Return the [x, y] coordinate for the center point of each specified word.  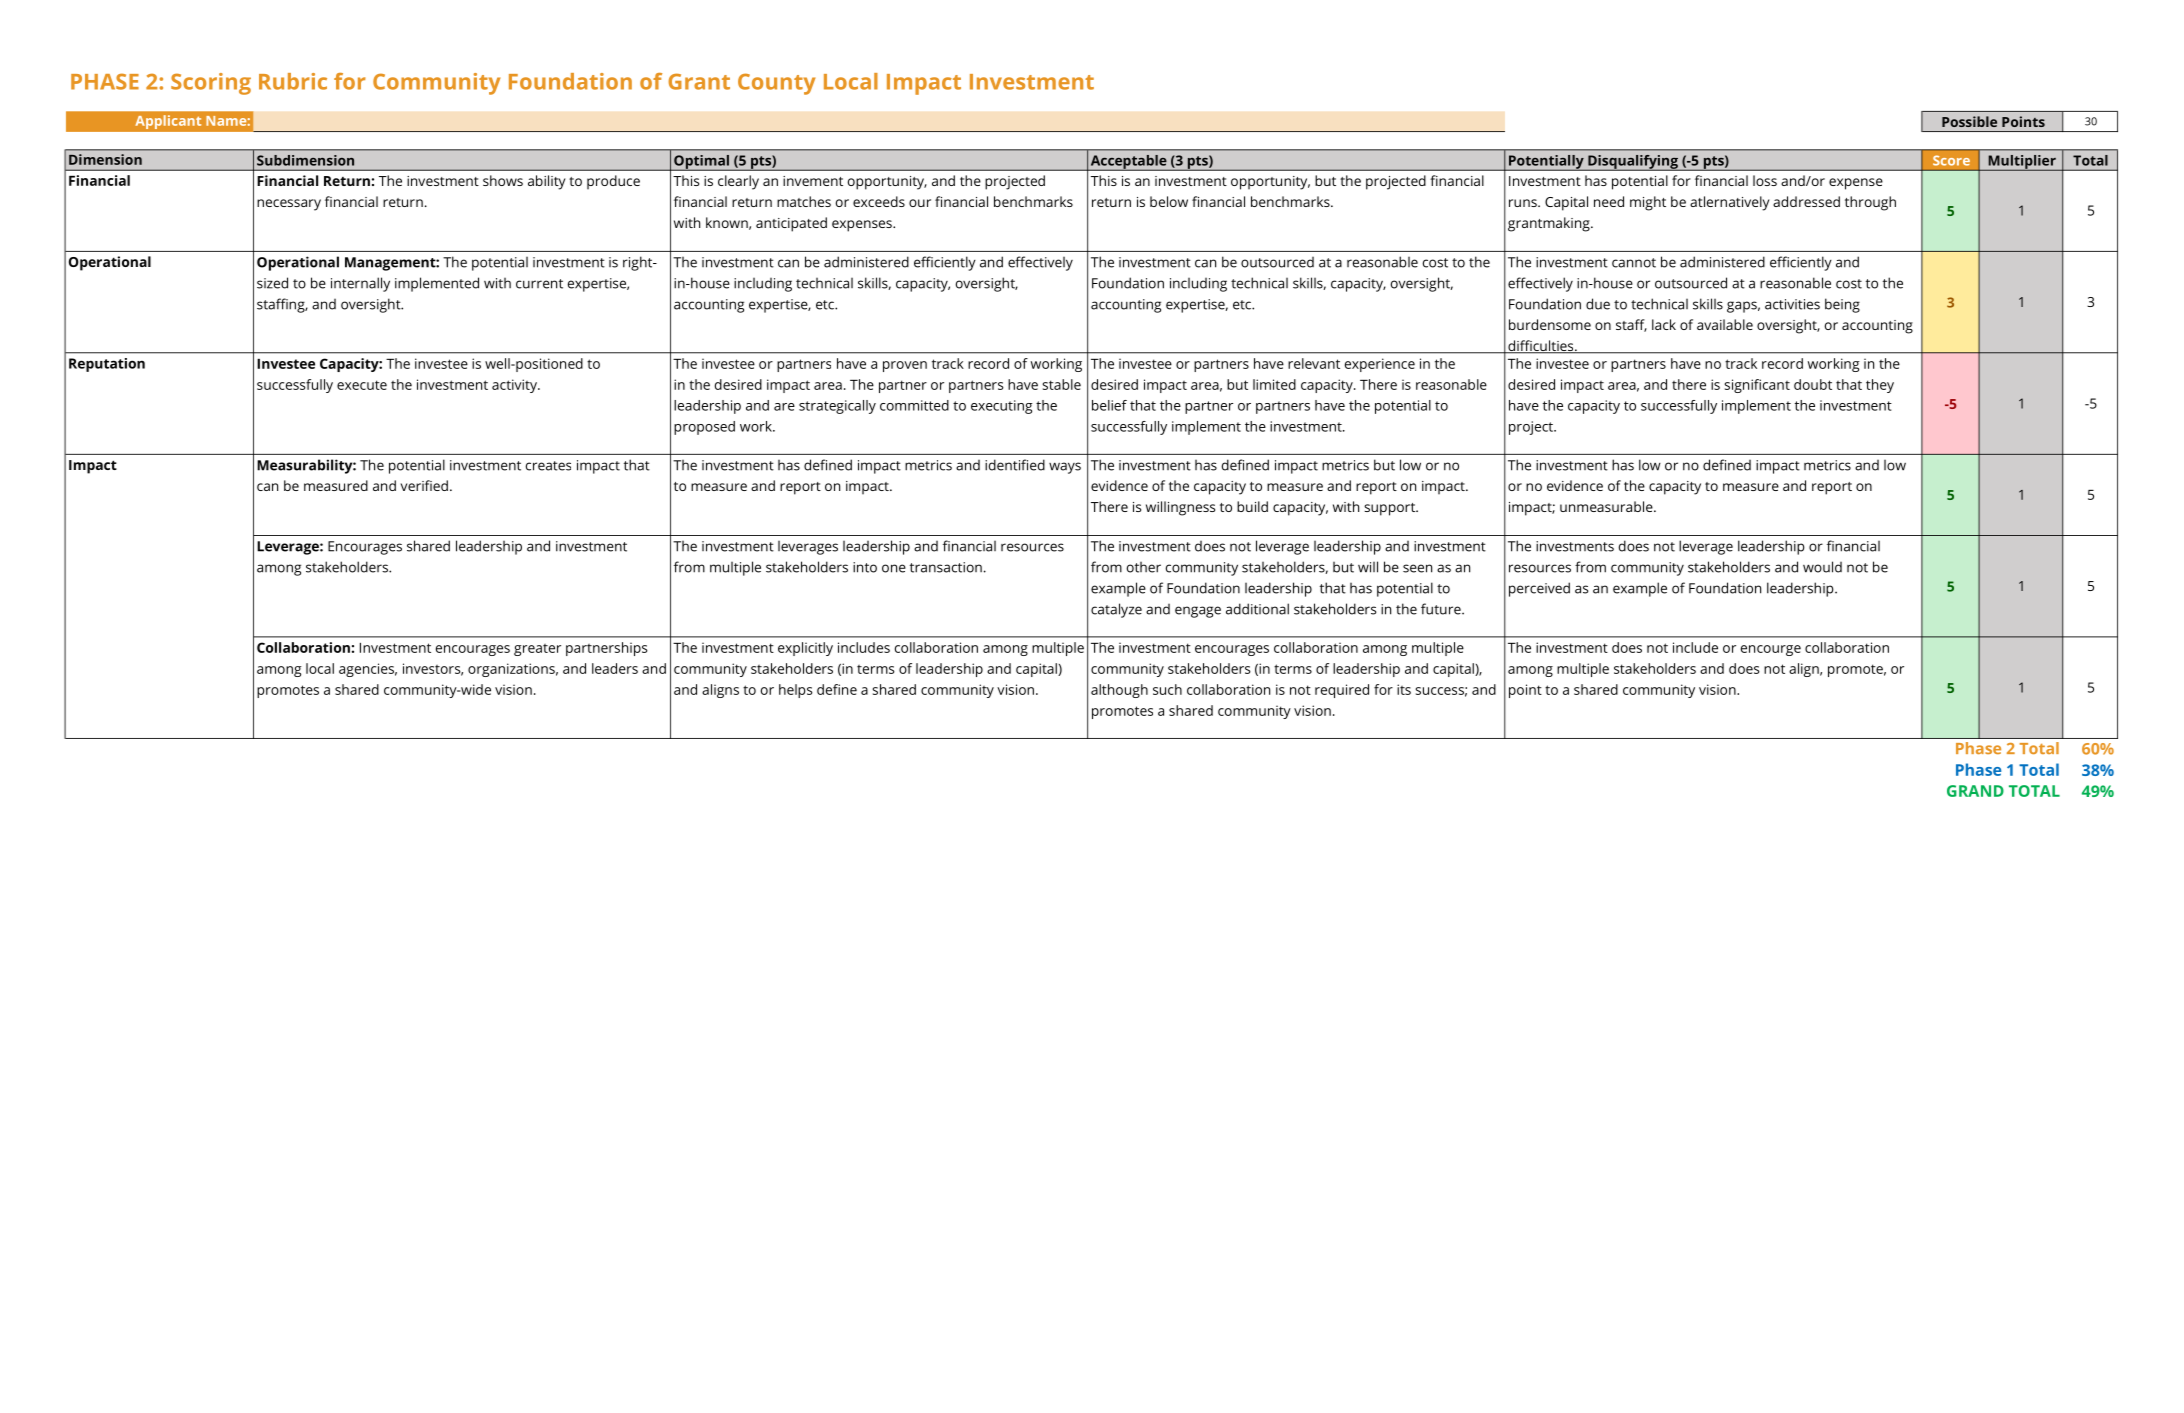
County [776, 84]
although [1119, 691]
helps [796, 691]
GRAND [1975, 791]
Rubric [293, 81]
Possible [1969, 121]
